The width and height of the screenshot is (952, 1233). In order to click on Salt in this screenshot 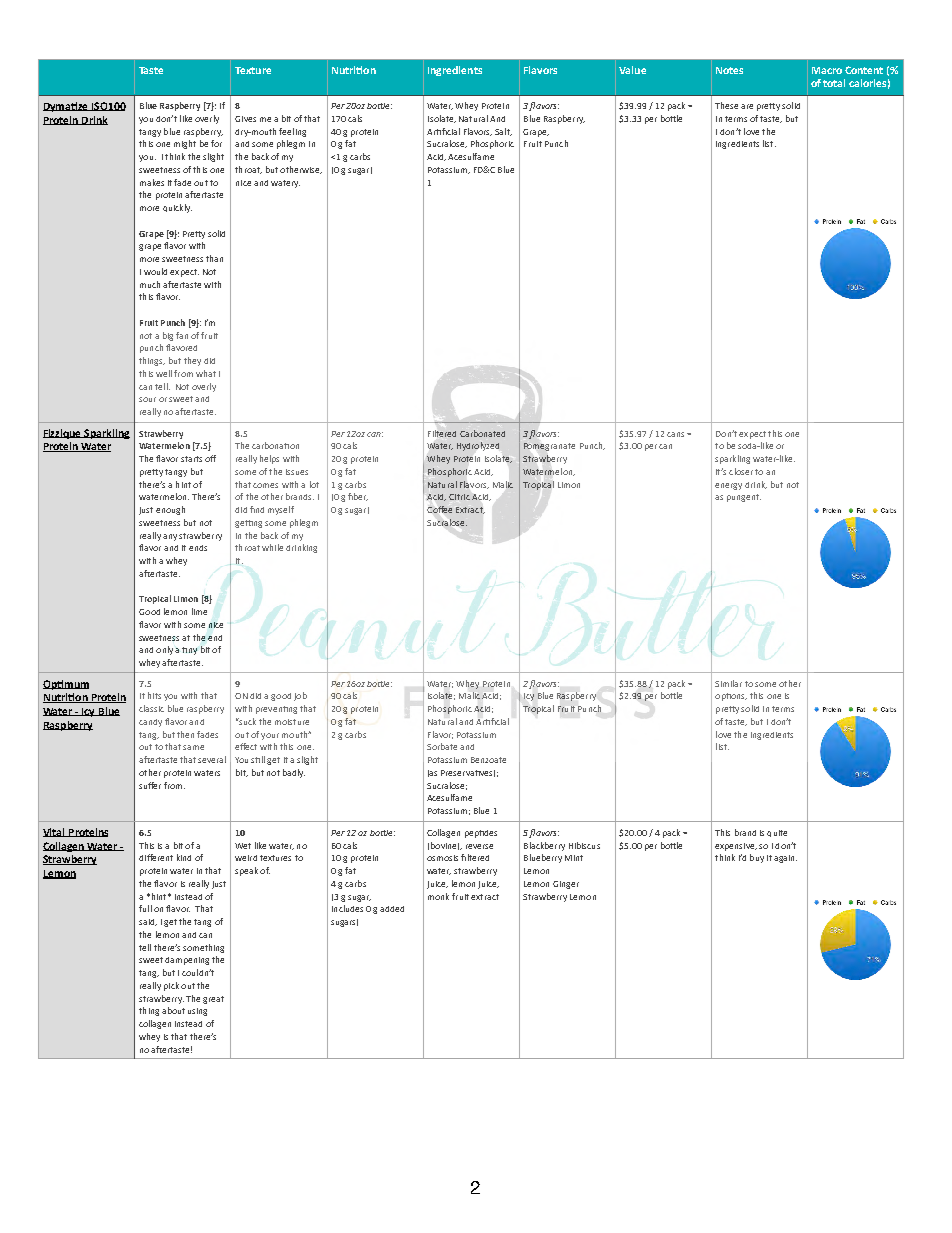, I will do `click(503, 132)`.
